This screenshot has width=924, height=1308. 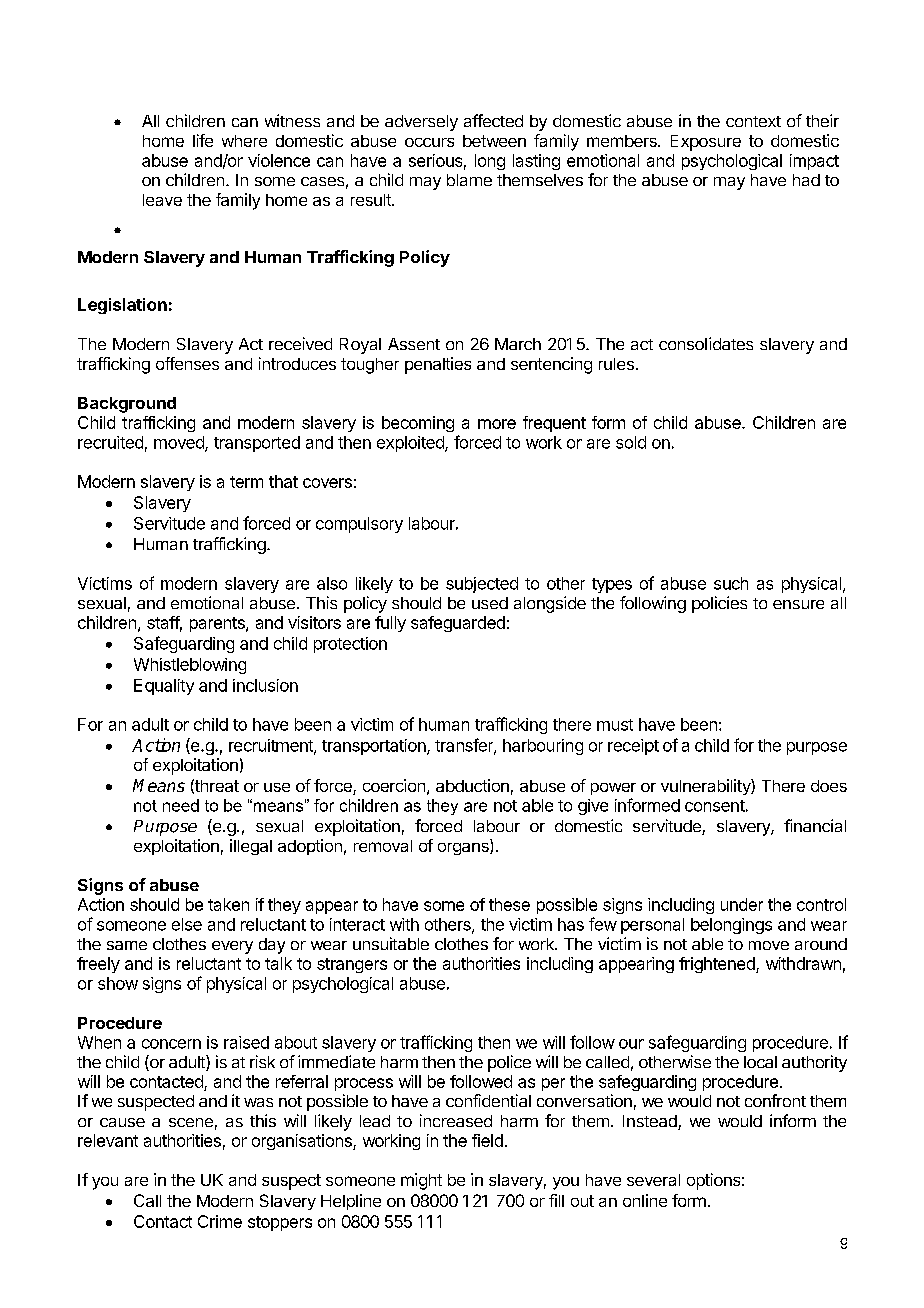 I want to click on frightened, so click(x=718, y=965).
